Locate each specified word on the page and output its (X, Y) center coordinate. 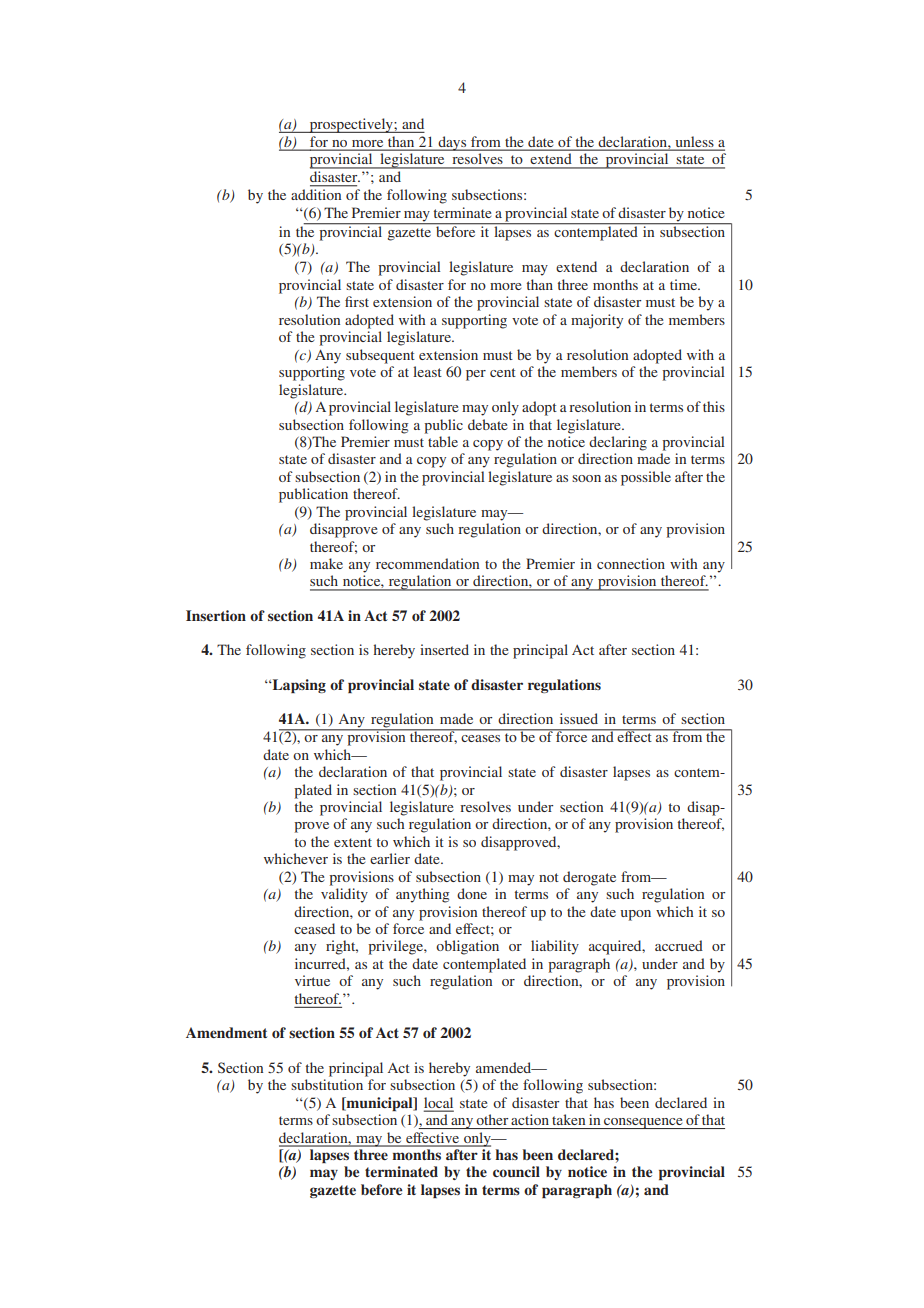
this (714, 406)
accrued (679, 945)
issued (579, 718)
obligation (467, 947)
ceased (314, 928)
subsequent (380, 356)
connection (631, 563)
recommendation (427, 563)
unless (694, 142)
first (357, 301)
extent (353, 842)
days (452, 143)
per (476, 375)
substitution (327, 1084)
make (326, 563)
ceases (480, 738)
